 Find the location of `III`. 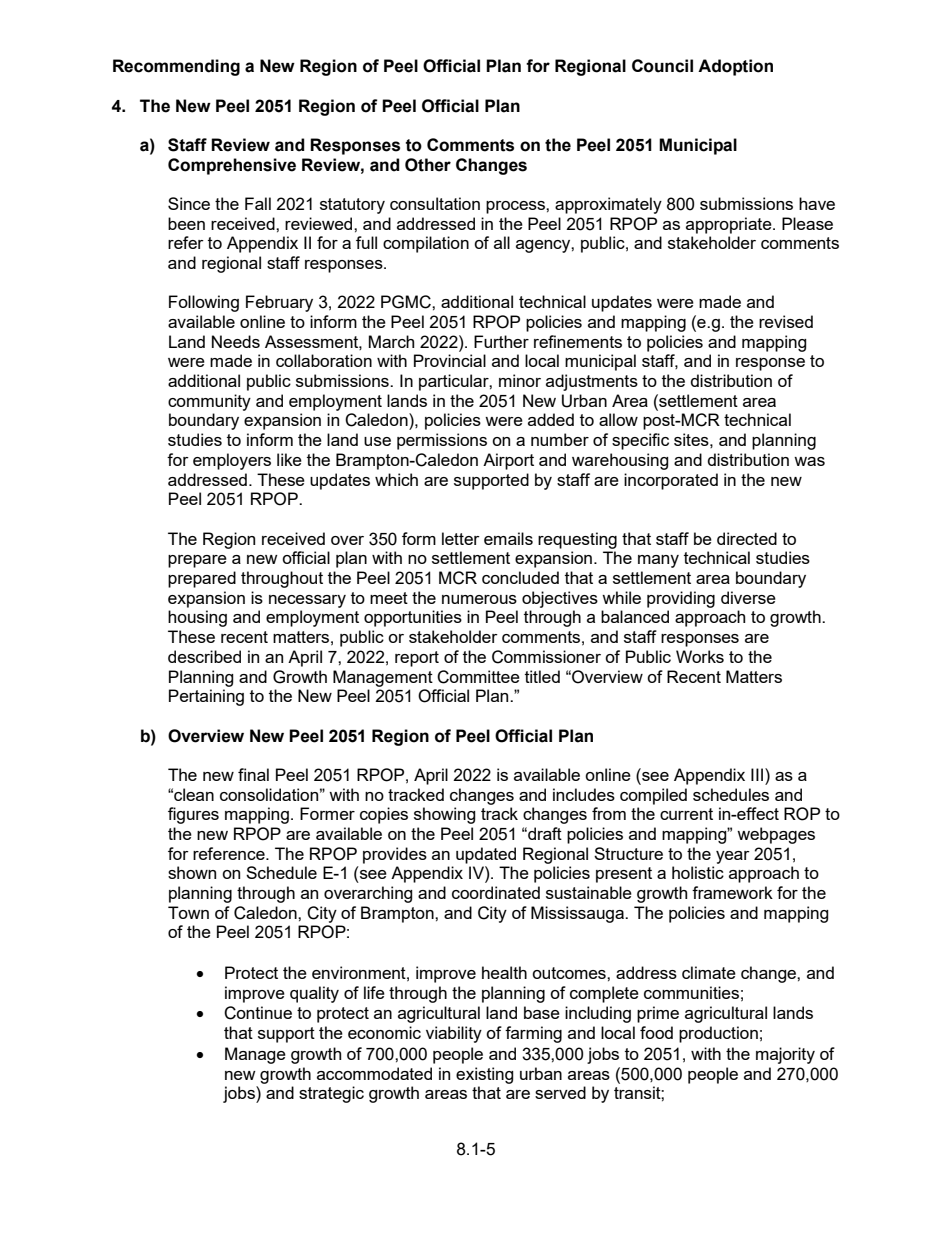

III is located at coordinates (757, 774).
